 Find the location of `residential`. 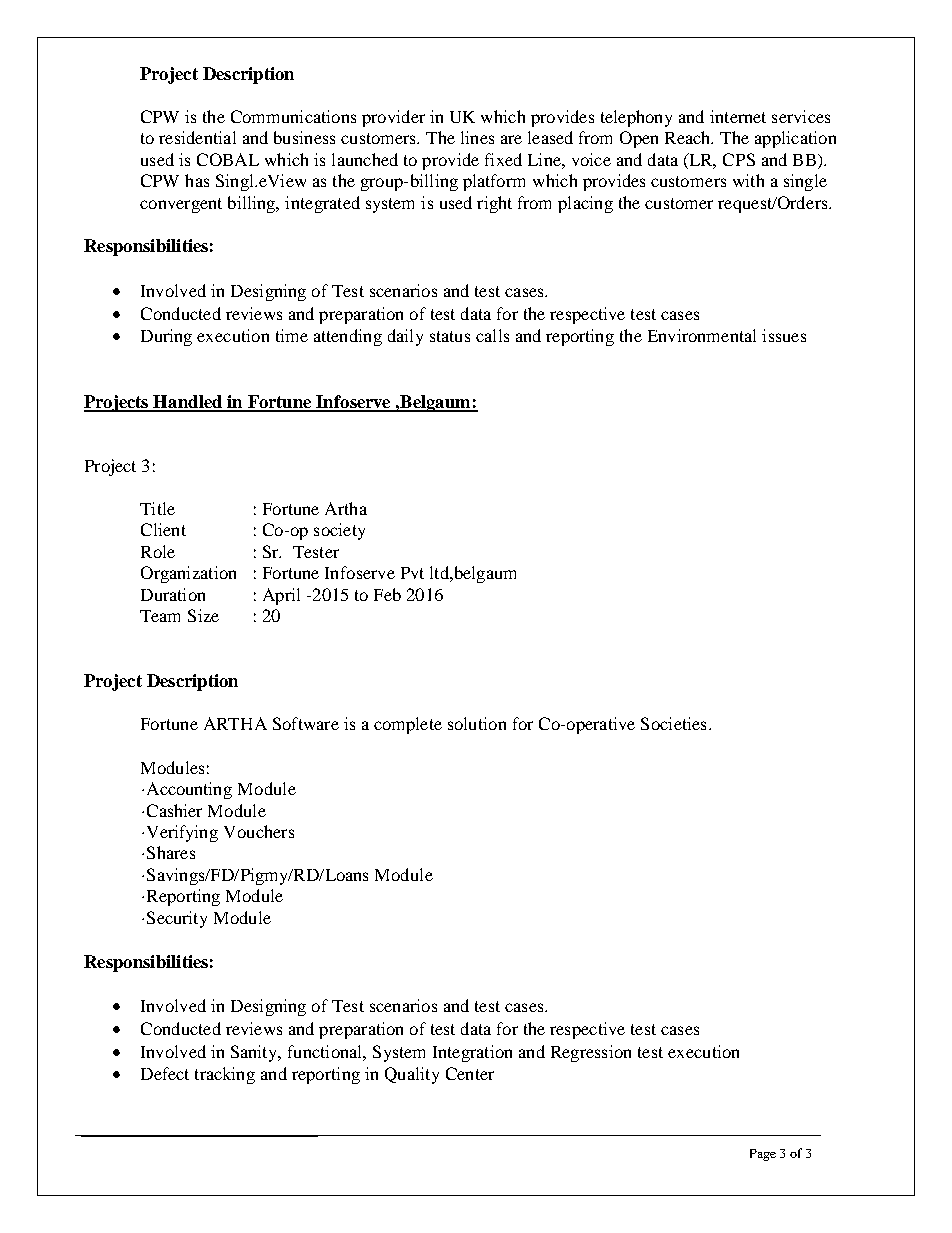

residential is located at coordinates (197, 137).
